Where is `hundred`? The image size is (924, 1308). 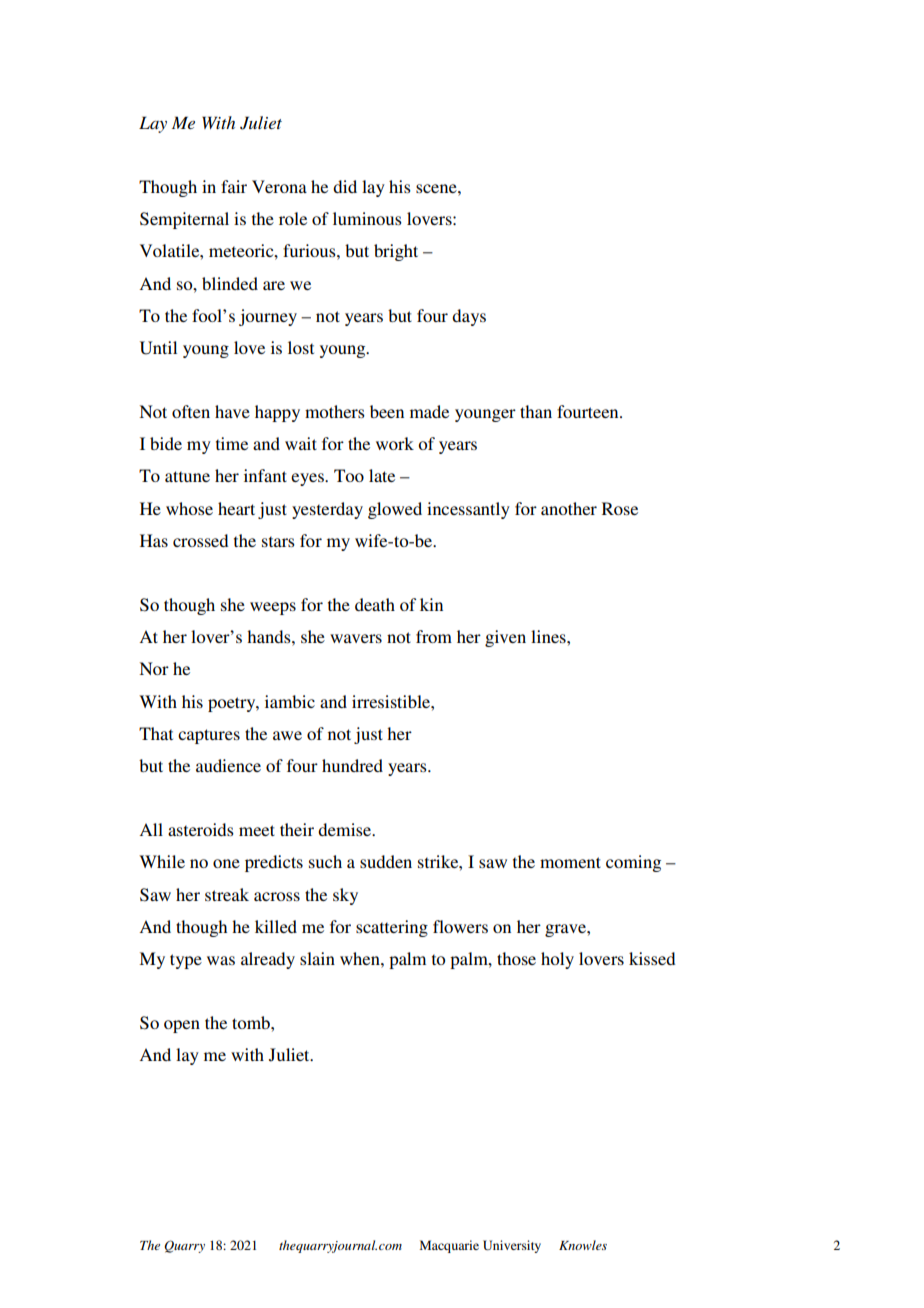 hundred is located at coordinates (352, 765).
